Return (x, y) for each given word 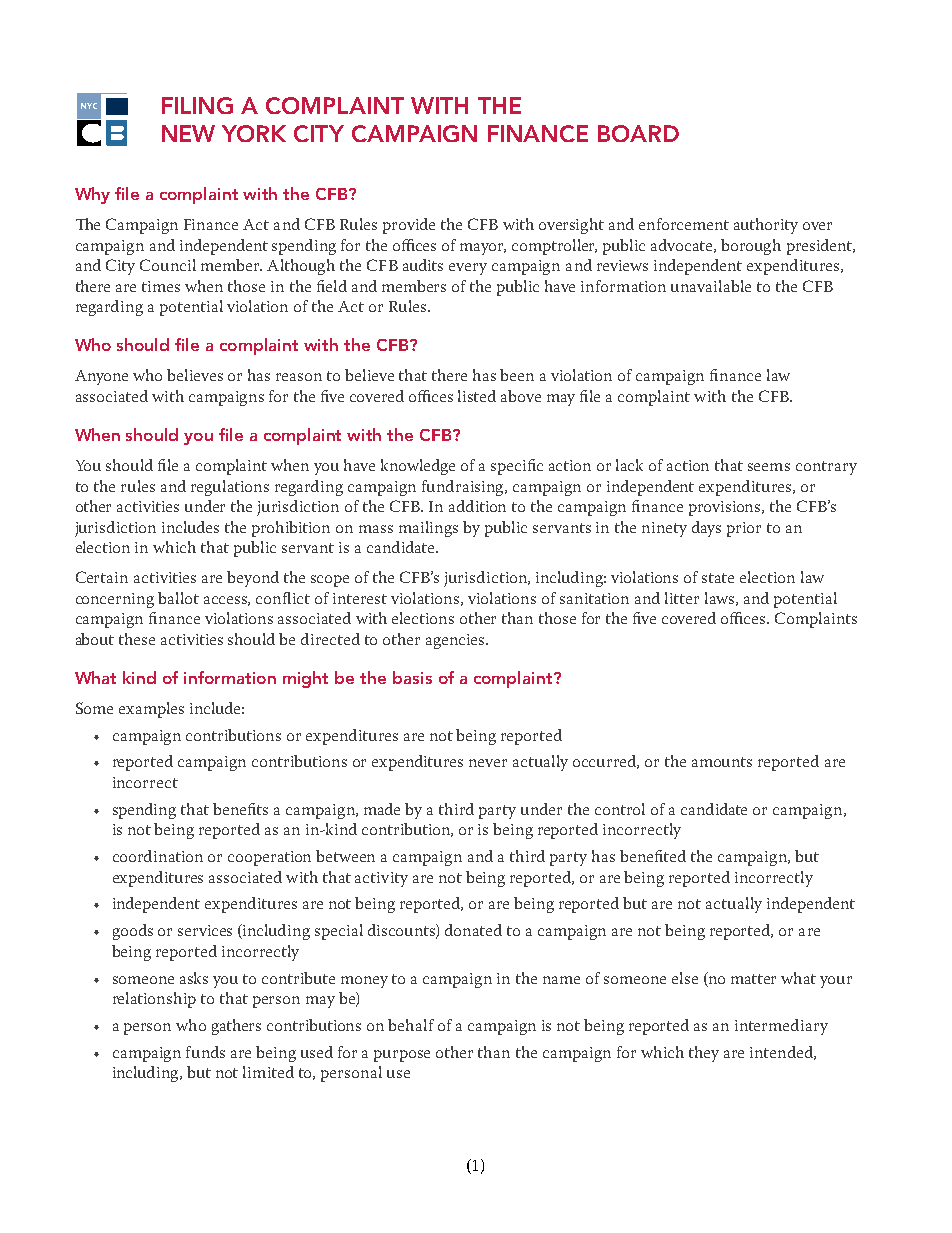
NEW (188, 133)
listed (477, 396)
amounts (722, 762)
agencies (456, 641)
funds (205, 1052)
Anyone (101, 377)
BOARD (638, 133)
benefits (240, 809)
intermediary (781, 1027)
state (718, 578)
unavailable (711, 286)
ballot (178, 598)
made (382, 809)
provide (409, 226)
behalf (411, 1025)
